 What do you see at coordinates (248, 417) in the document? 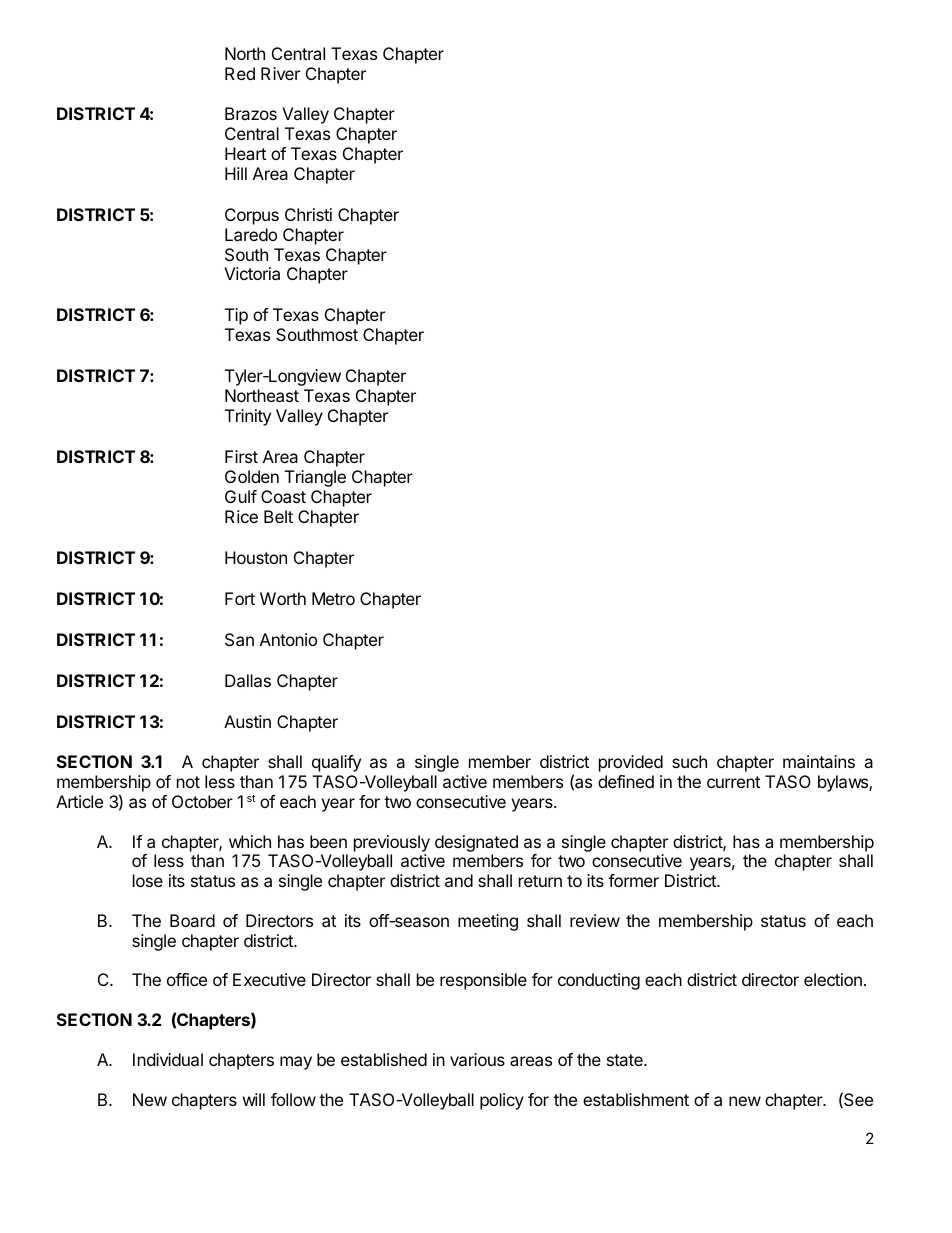
I see `Trinity` at bounding box center [248, 417].
